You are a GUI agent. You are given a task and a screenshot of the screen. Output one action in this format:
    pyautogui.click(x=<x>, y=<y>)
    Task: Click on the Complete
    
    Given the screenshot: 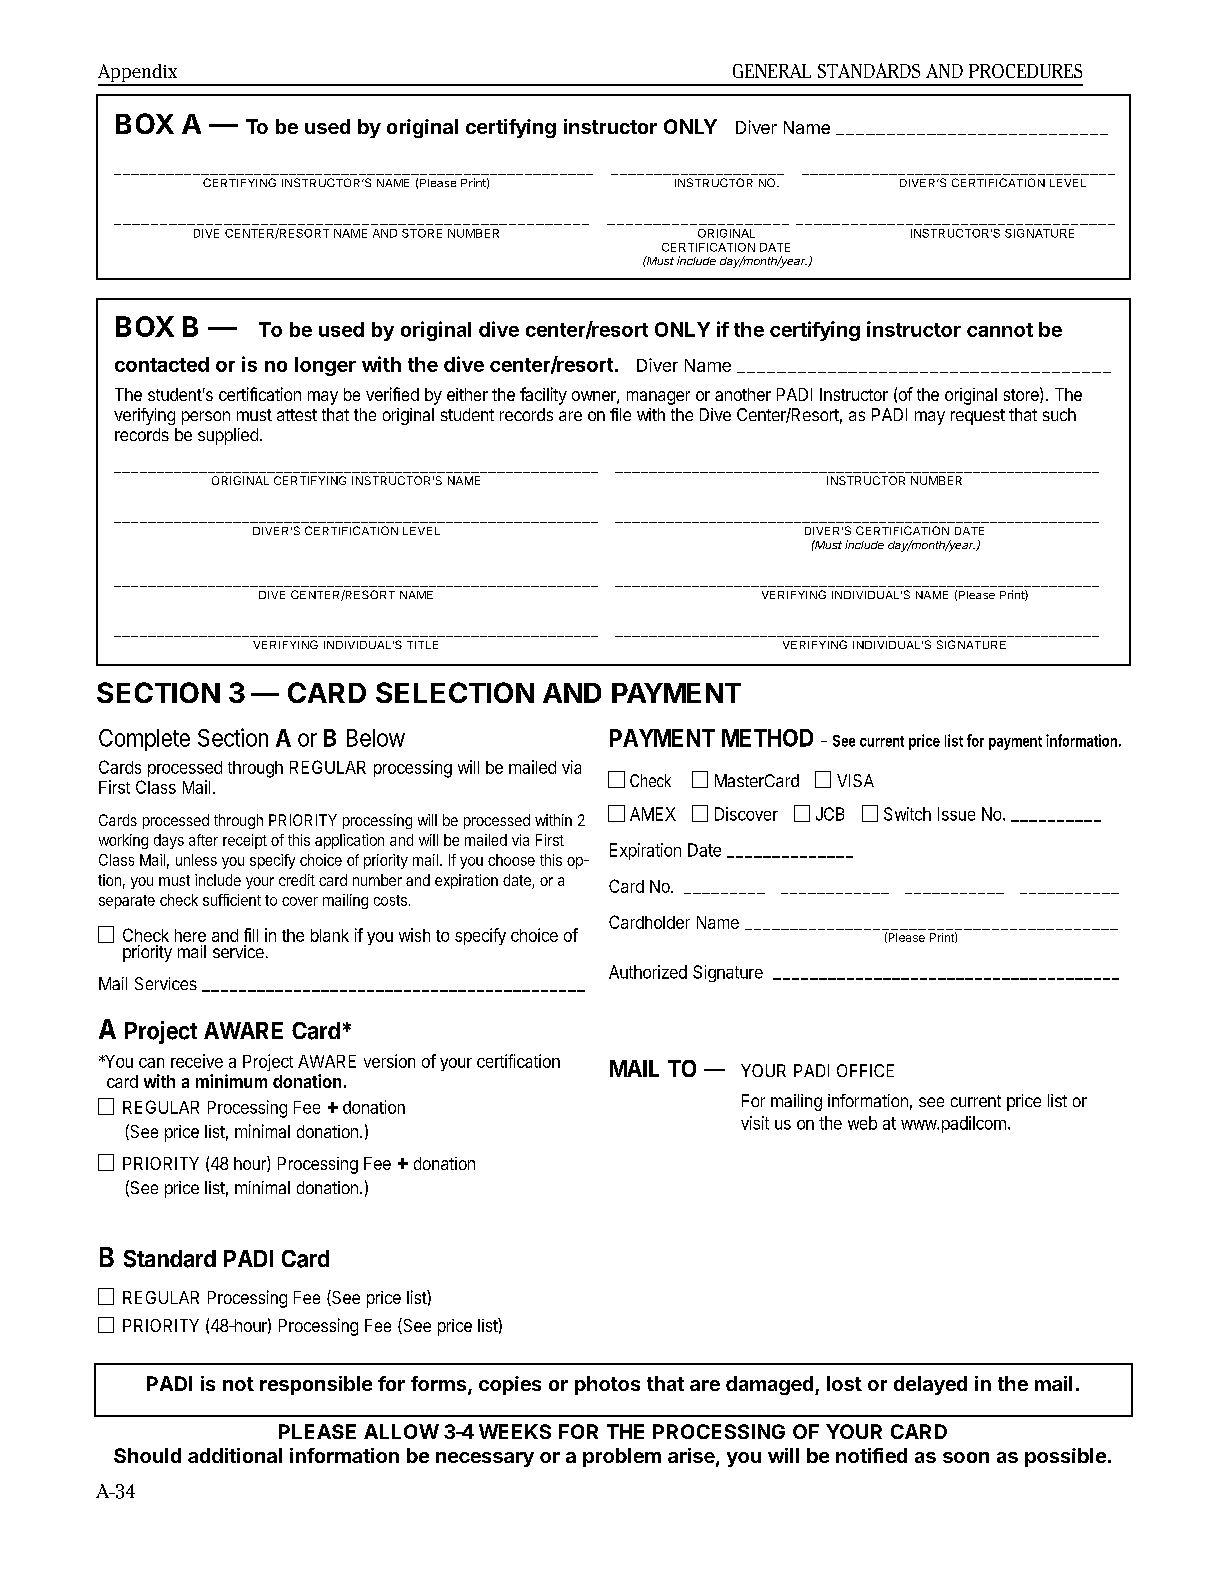 What is the action you would take?
    pyautogui.click(x=144, y=740)
